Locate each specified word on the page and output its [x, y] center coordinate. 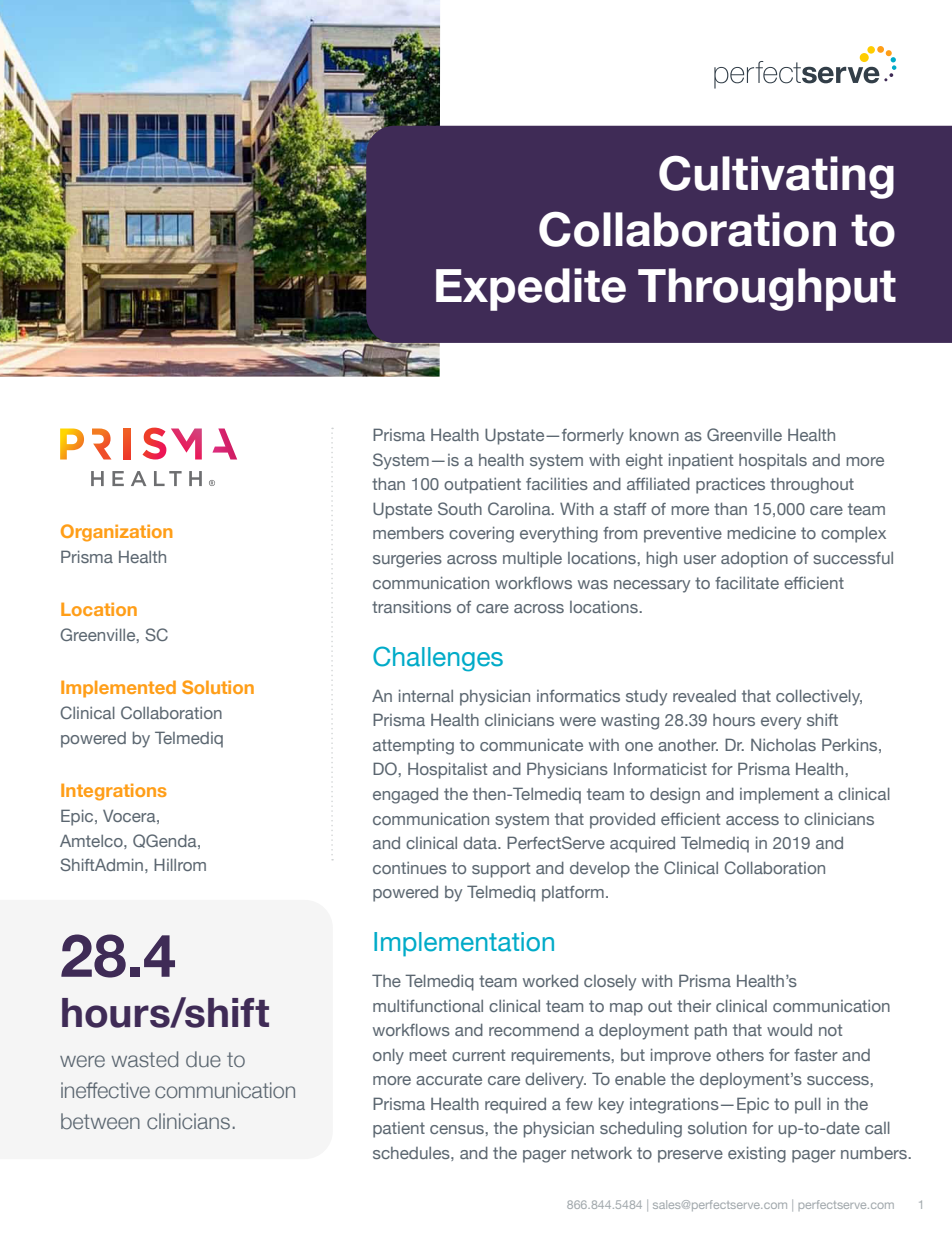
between [100, 1121]
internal [426, 695]
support [501, 870]
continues [410, 868]
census [457, 1129]
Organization [116, 533]
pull [808, 1105]
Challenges [438, 659]
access [752, 820]
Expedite [531, 289]
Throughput [767, 289]
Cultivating [776, 177]
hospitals [773, 462]
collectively [819, 697]
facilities [557, 483]
